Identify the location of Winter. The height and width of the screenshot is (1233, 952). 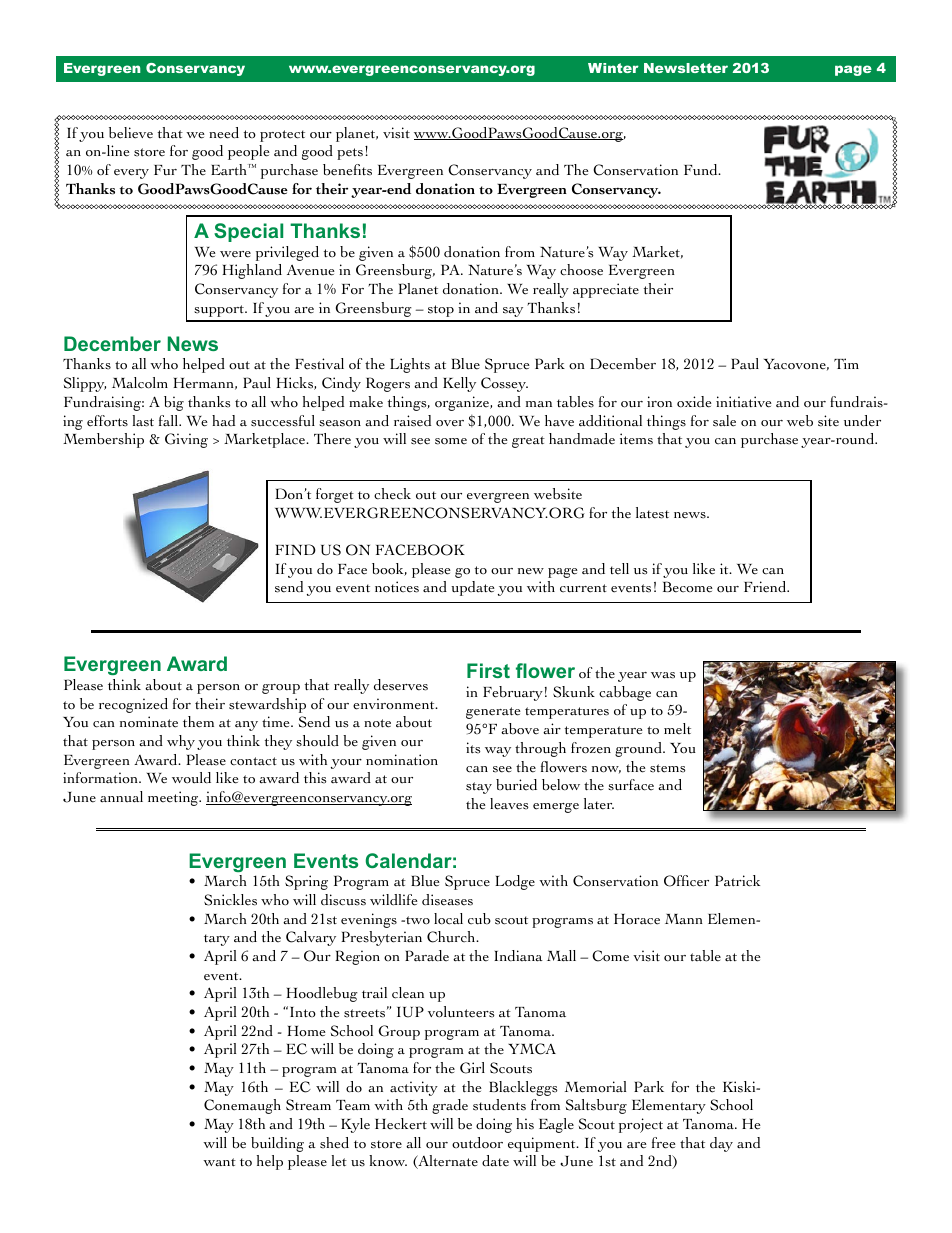
(613, 68).
